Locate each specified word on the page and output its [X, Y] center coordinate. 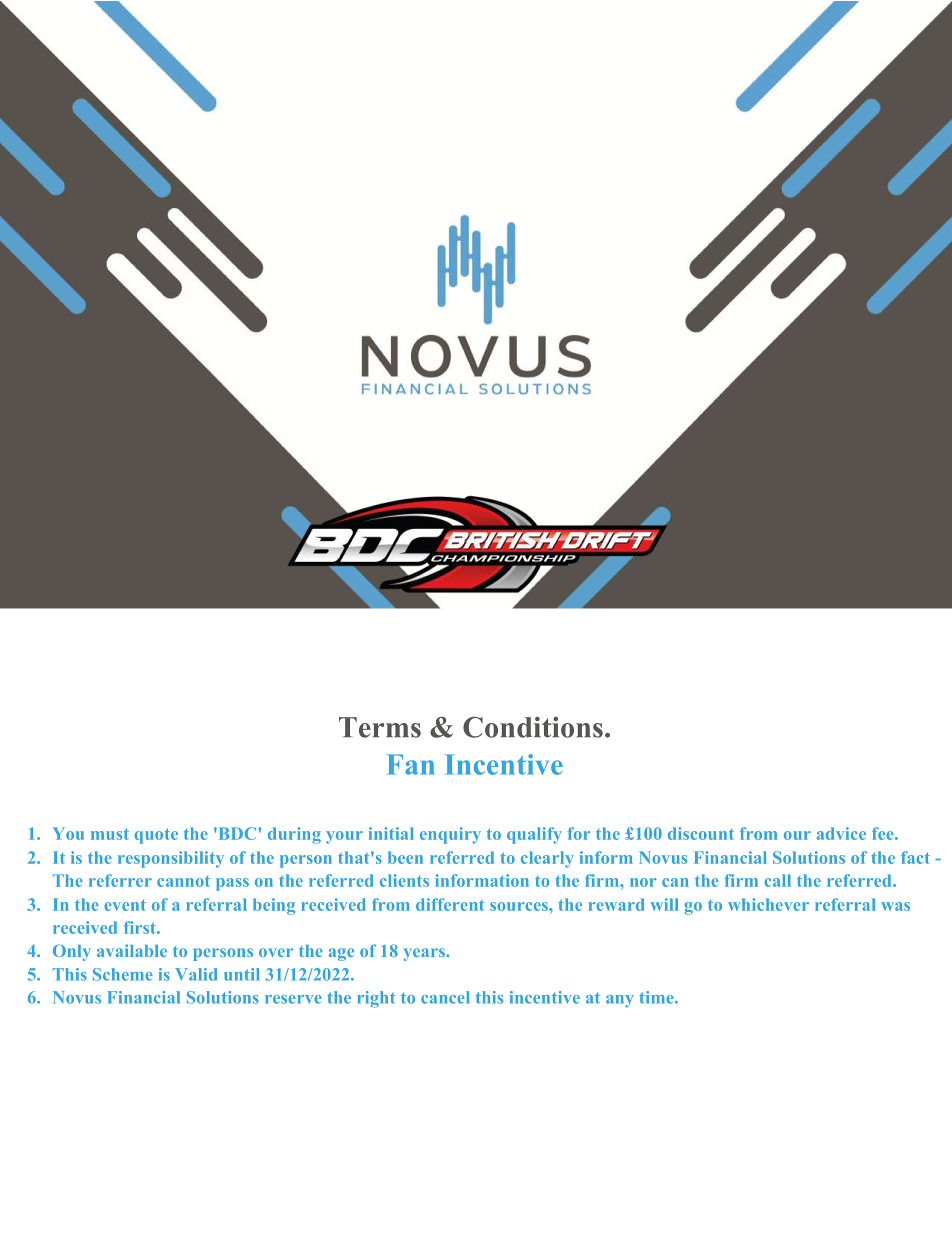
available [132, 950]
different [450, 904]
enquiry [450, 835]
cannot [183, 881]
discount [701, 833]
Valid [196, 974]
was [895, 906]
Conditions [533, 727]
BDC [236, 833]
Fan [411, 764]
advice [841, 833]
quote [156, 836]
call [777, 880]
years [425, 954]
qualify [534, 835]
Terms [380, 727]
